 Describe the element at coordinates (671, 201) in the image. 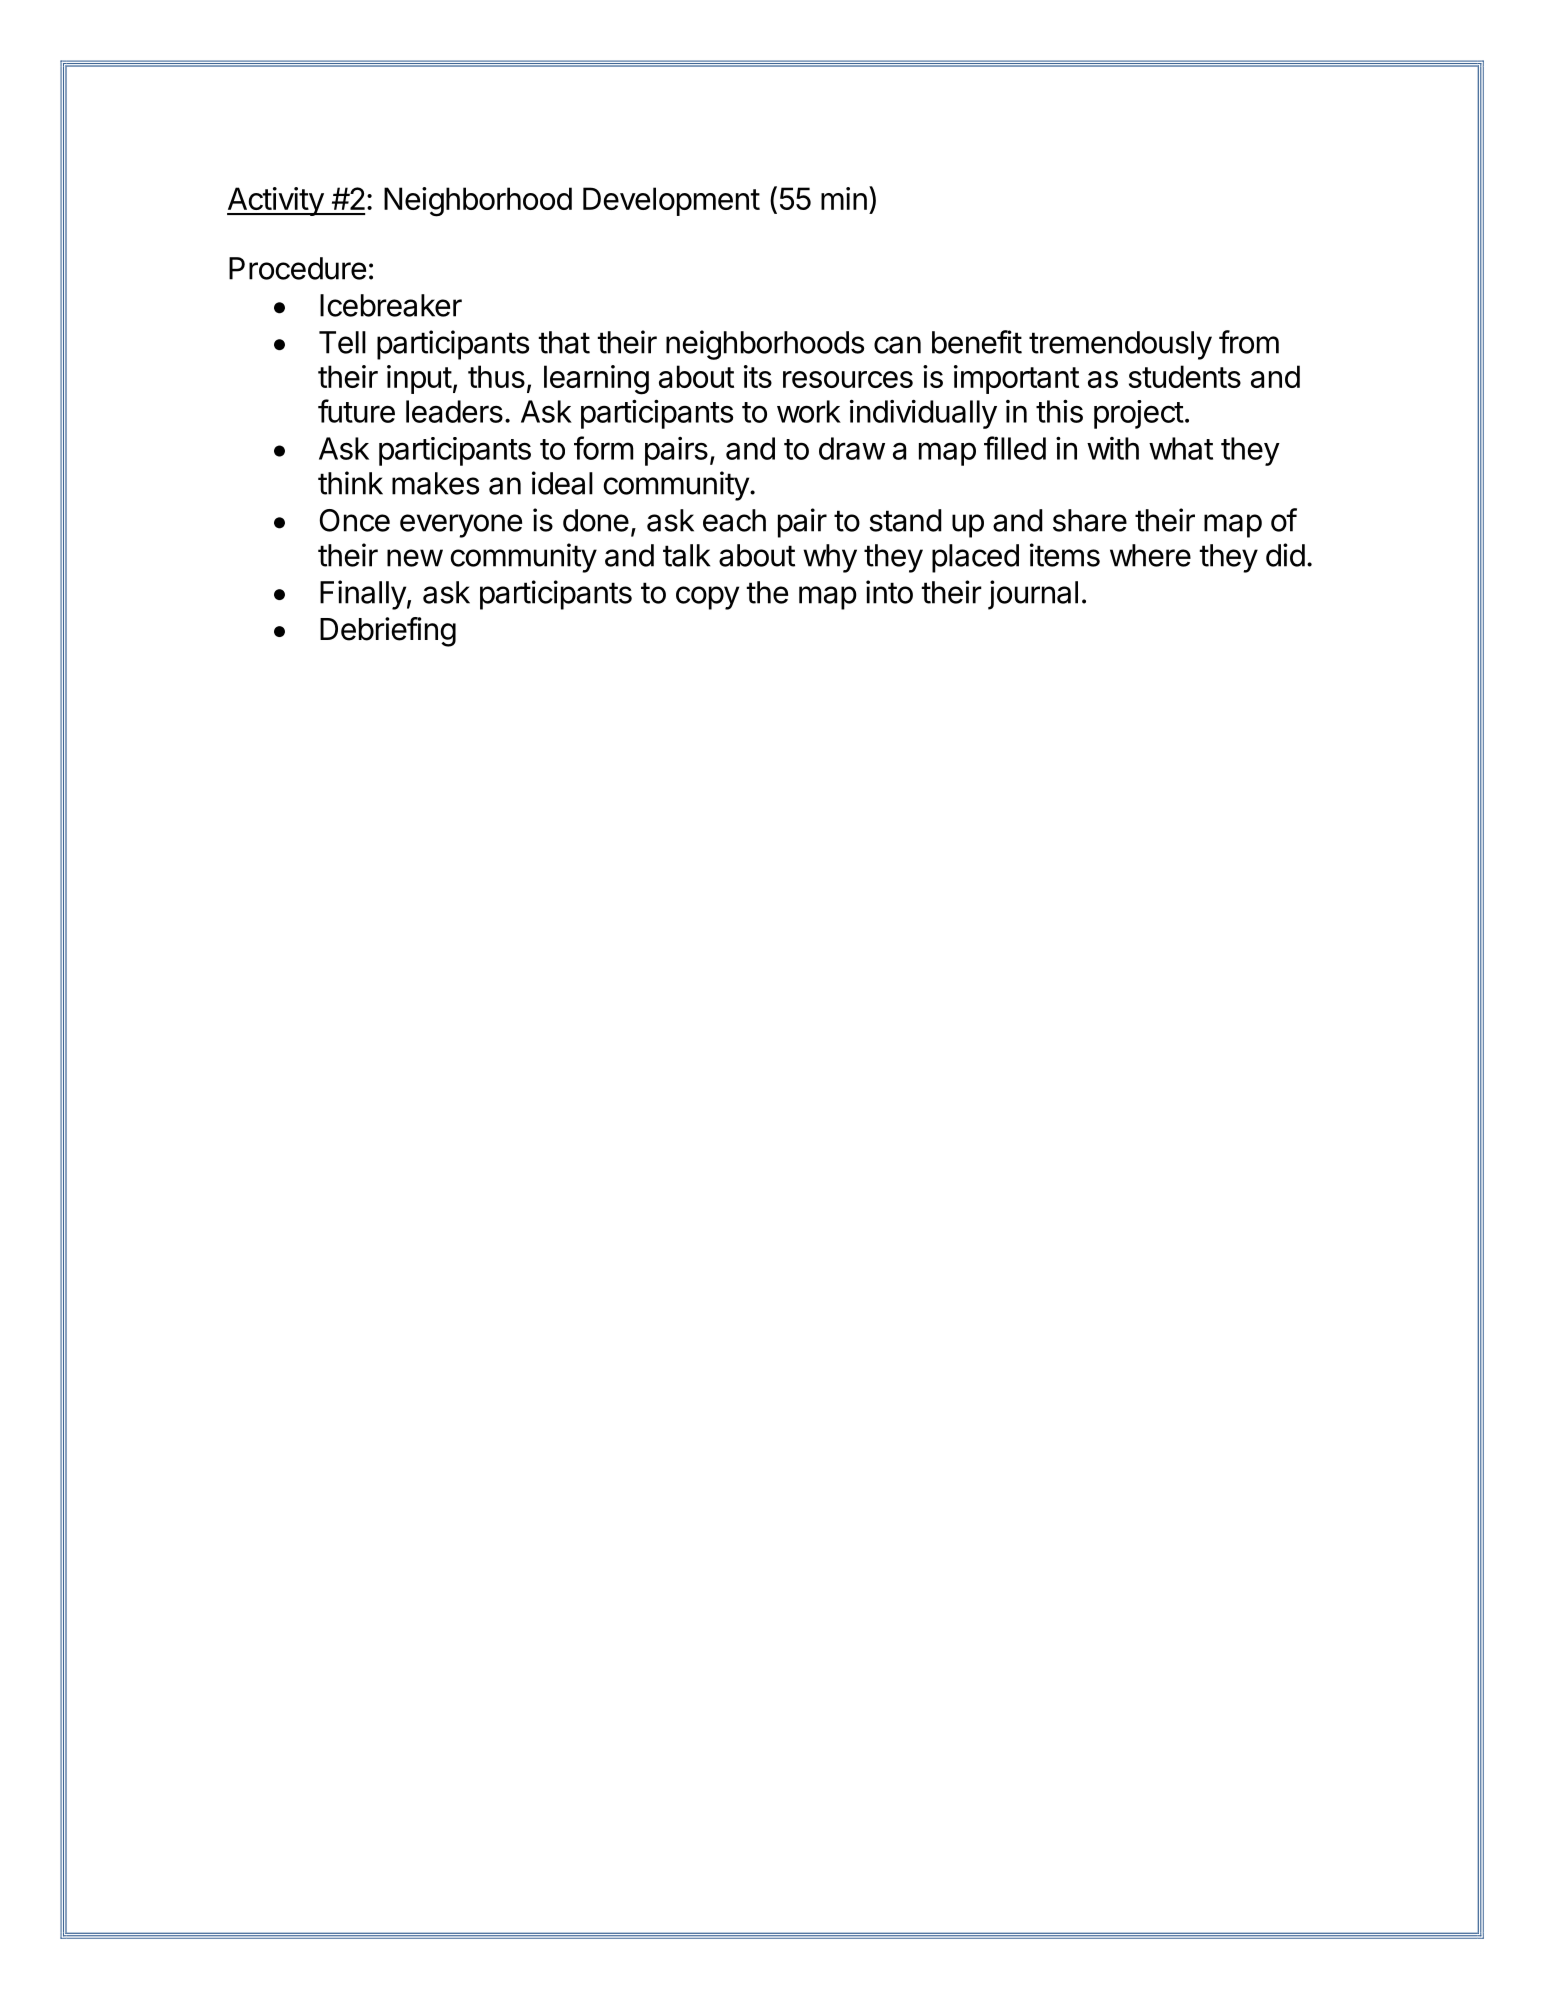

I see `Development` at that location.
